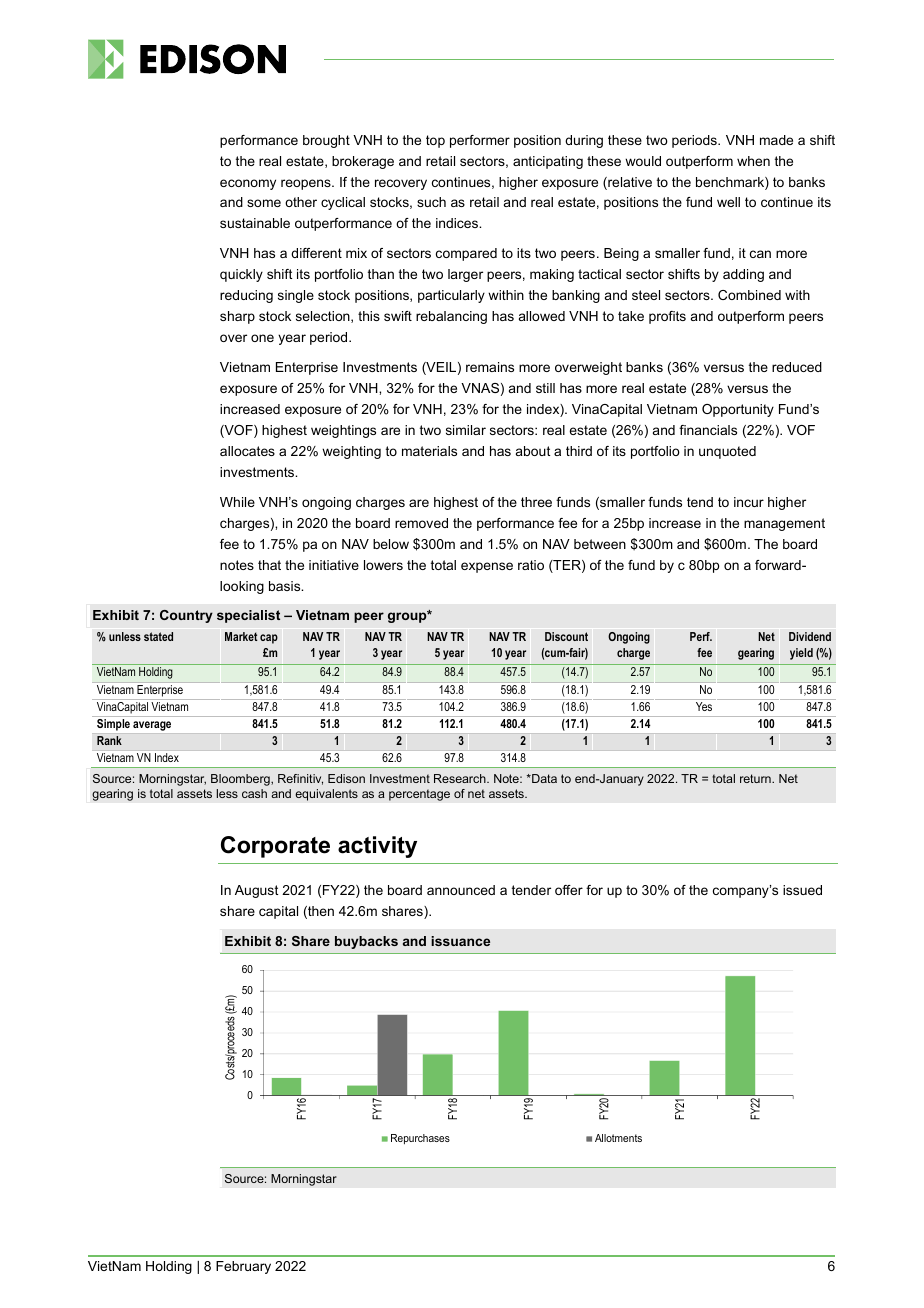 The image size is (924, 1308). Describe the element at coordinates (421, 523) in the screenshot. I see `removed` at that location.
